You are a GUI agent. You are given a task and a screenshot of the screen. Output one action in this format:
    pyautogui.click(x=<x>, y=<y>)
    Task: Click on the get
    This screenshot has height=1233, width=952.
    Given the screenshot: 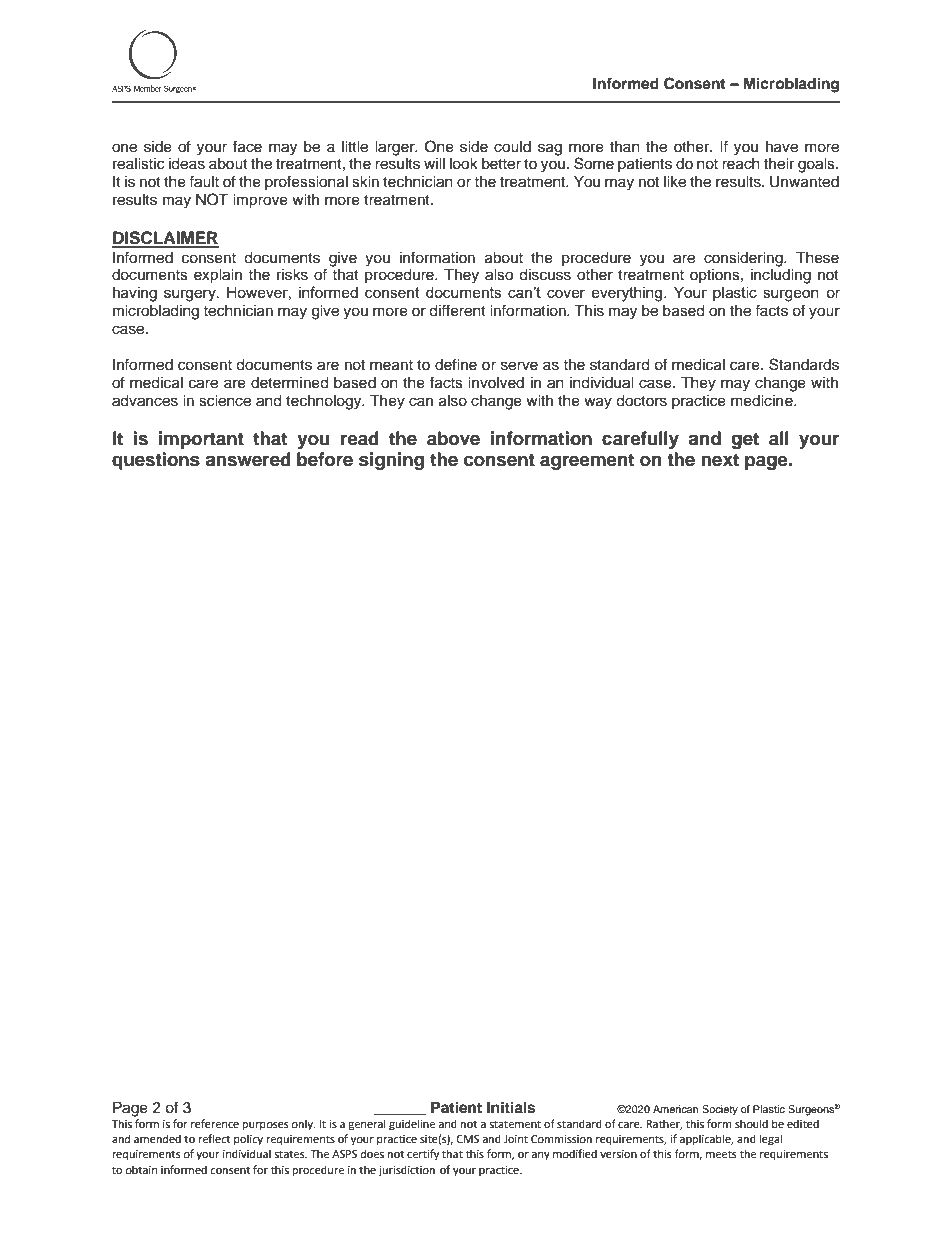 What is the action you would take?
    pyautogui.click(x=745, y=440)
